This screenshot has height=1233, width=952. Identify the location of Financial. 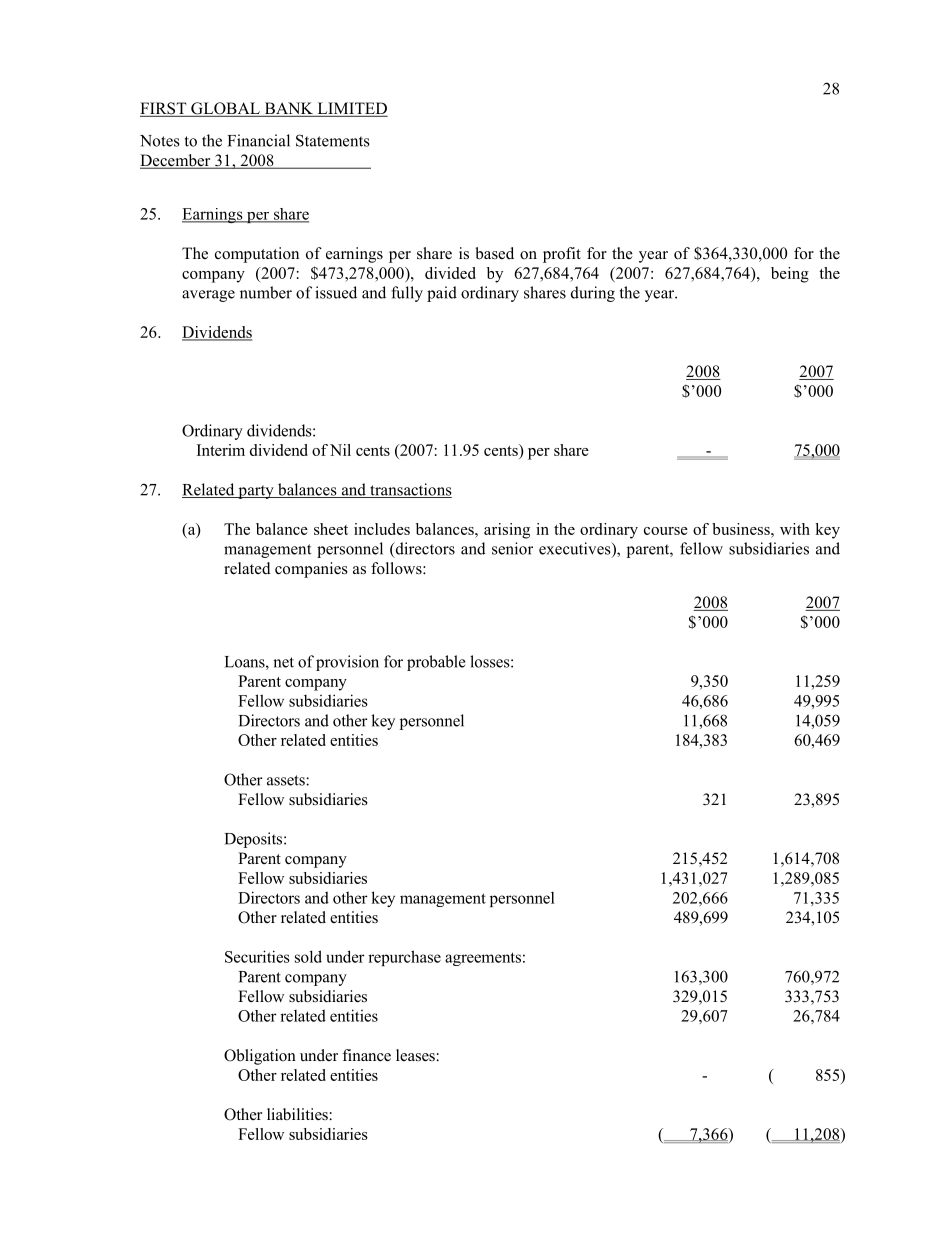
(259, 140).
